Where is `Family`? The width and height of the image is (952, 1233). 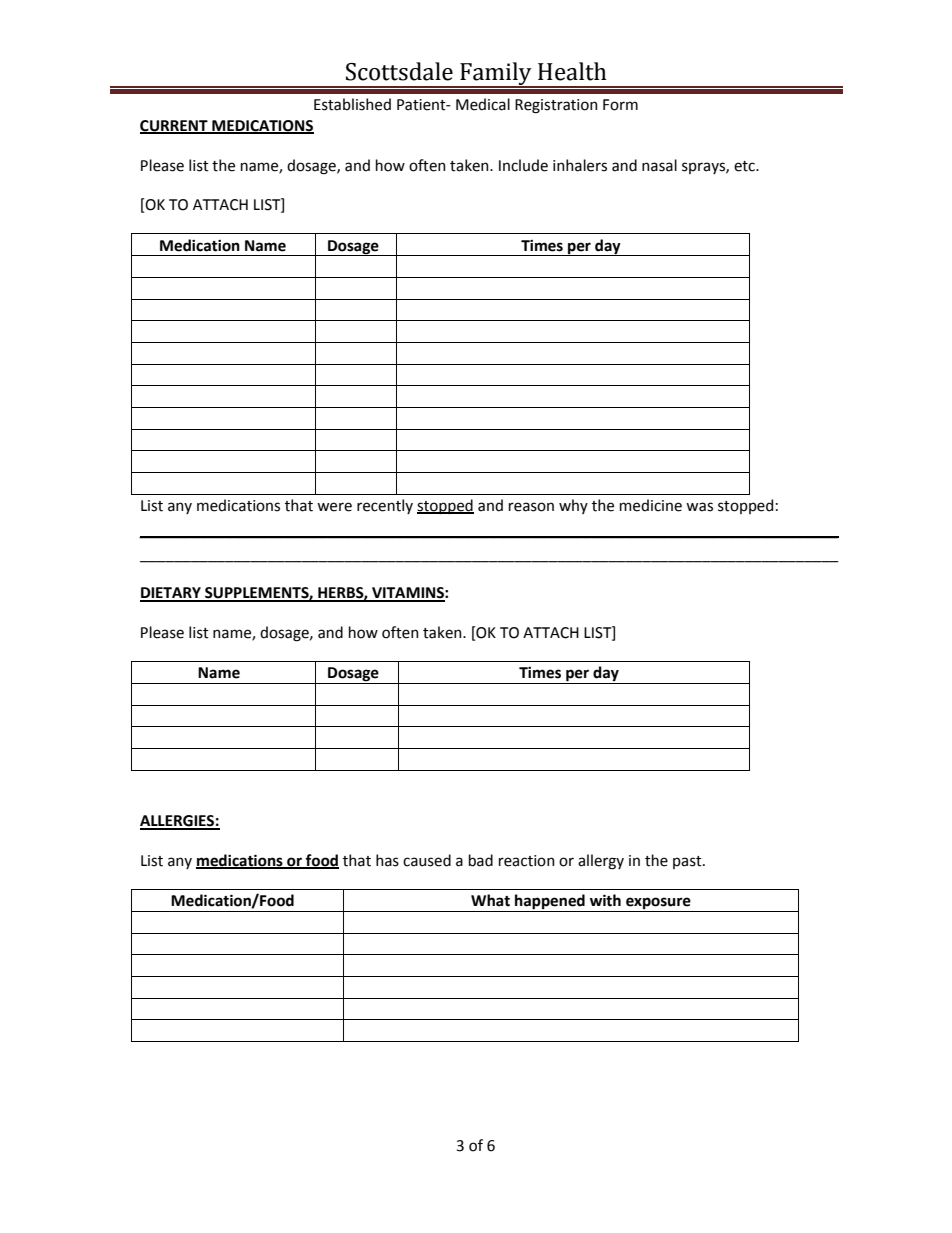 Family is located at coordinates (496, 75).
